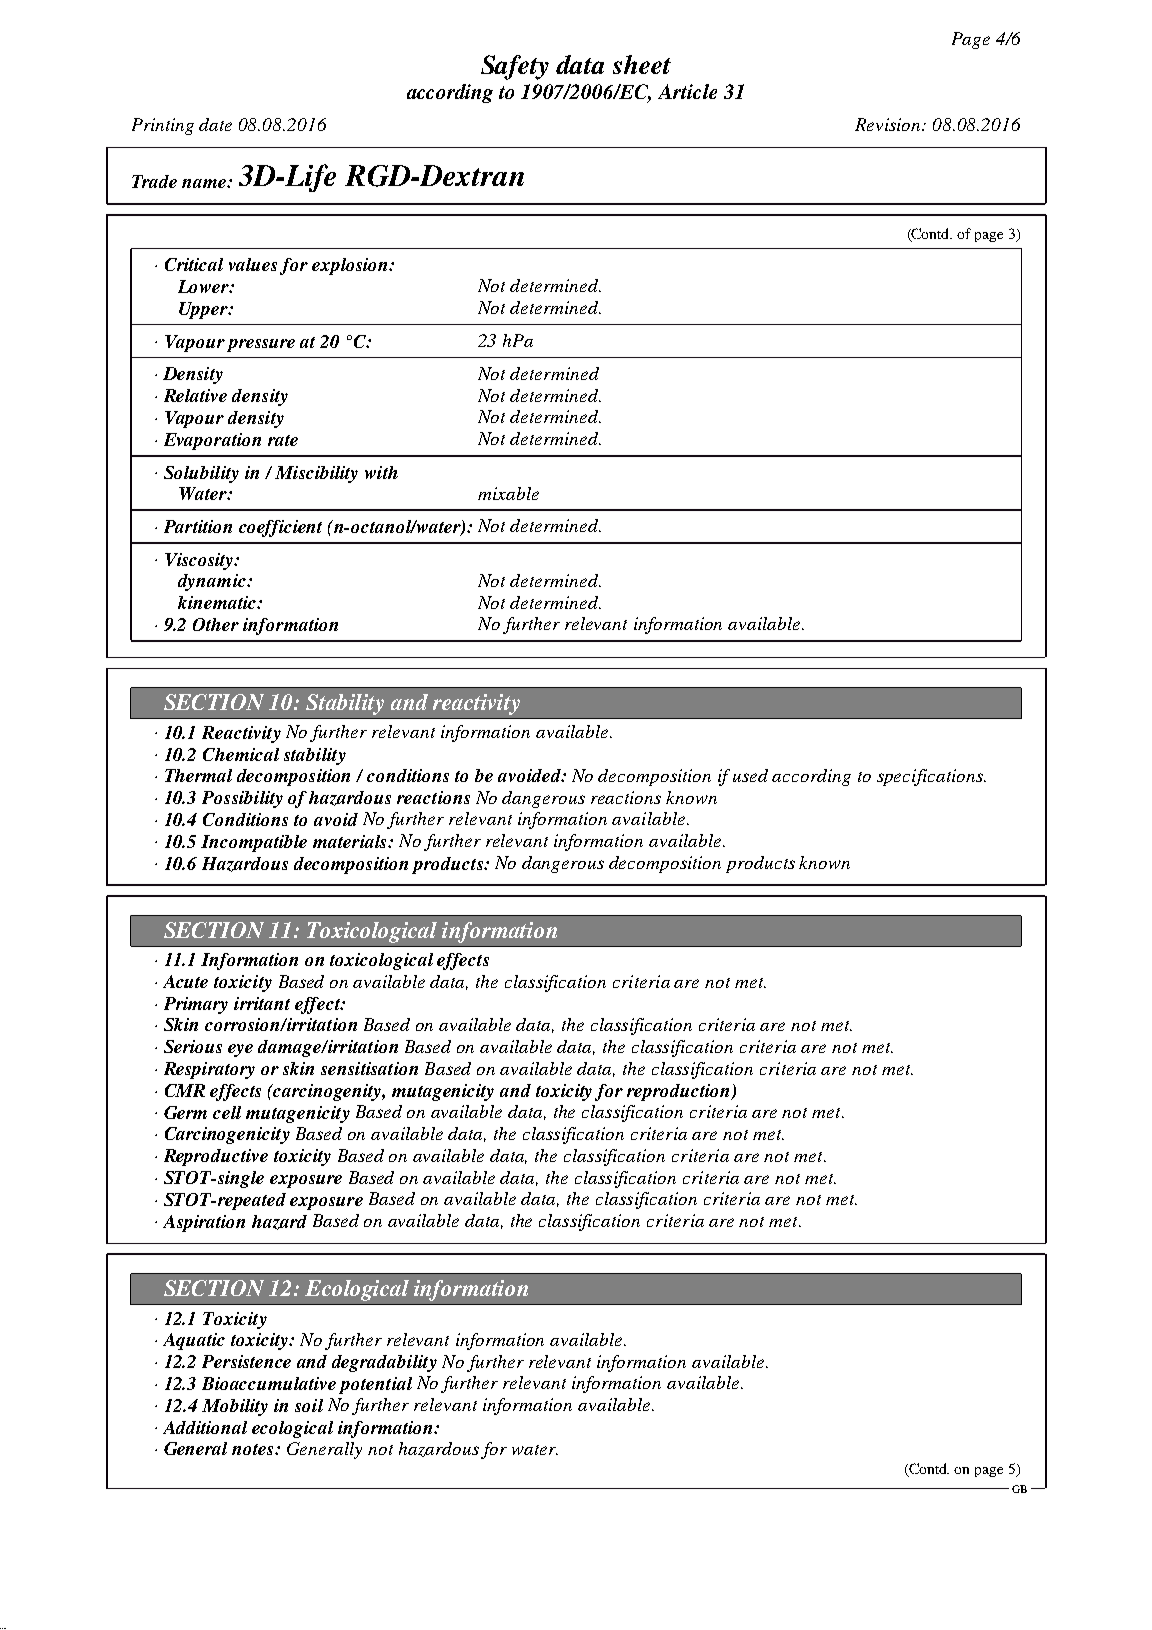 This screenshot has width=1152, height=1630. Describe the element at coordinates (679, 1092) in the screenshot. I see `reproduction` at that location.
